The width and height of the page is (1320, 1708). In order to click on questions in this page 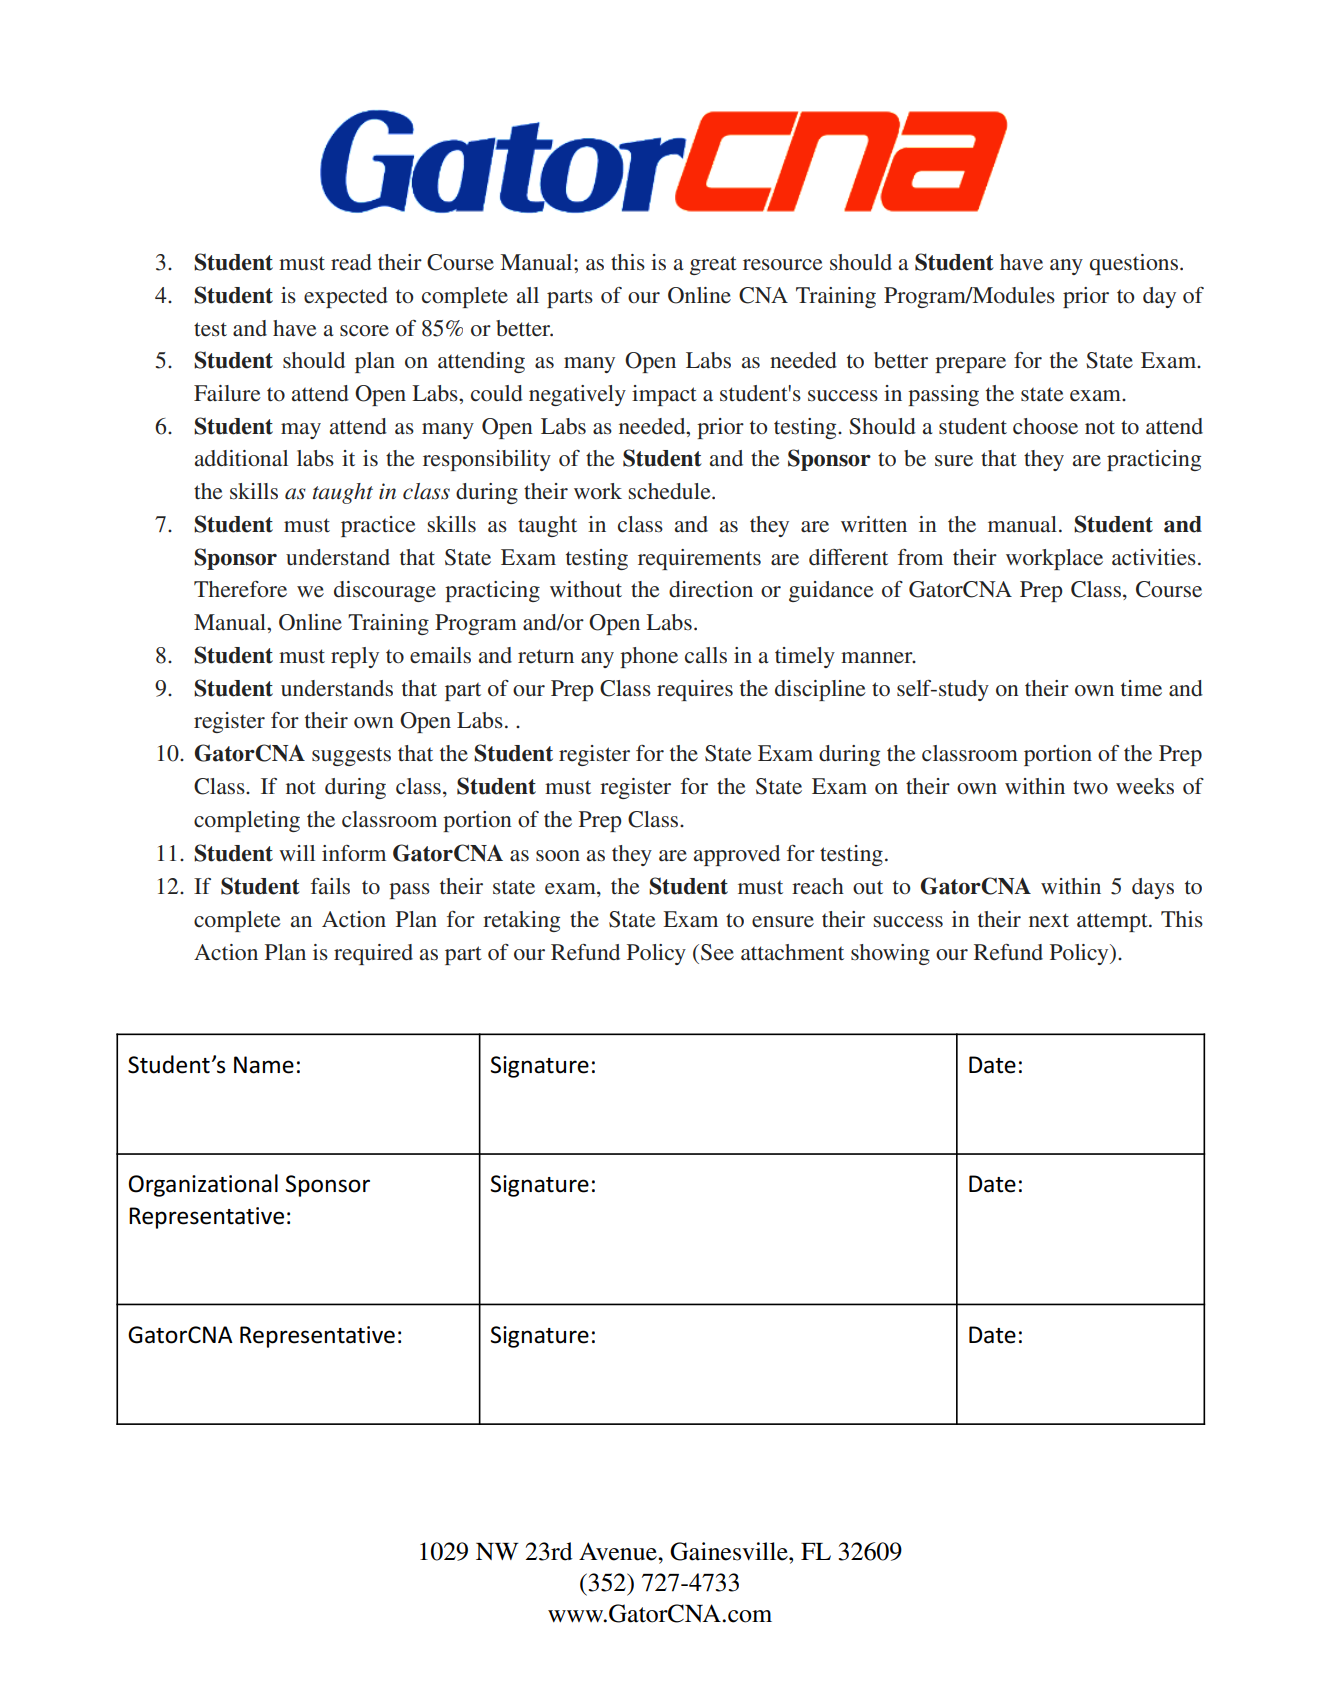, I will do `click(1134, 264)`.
